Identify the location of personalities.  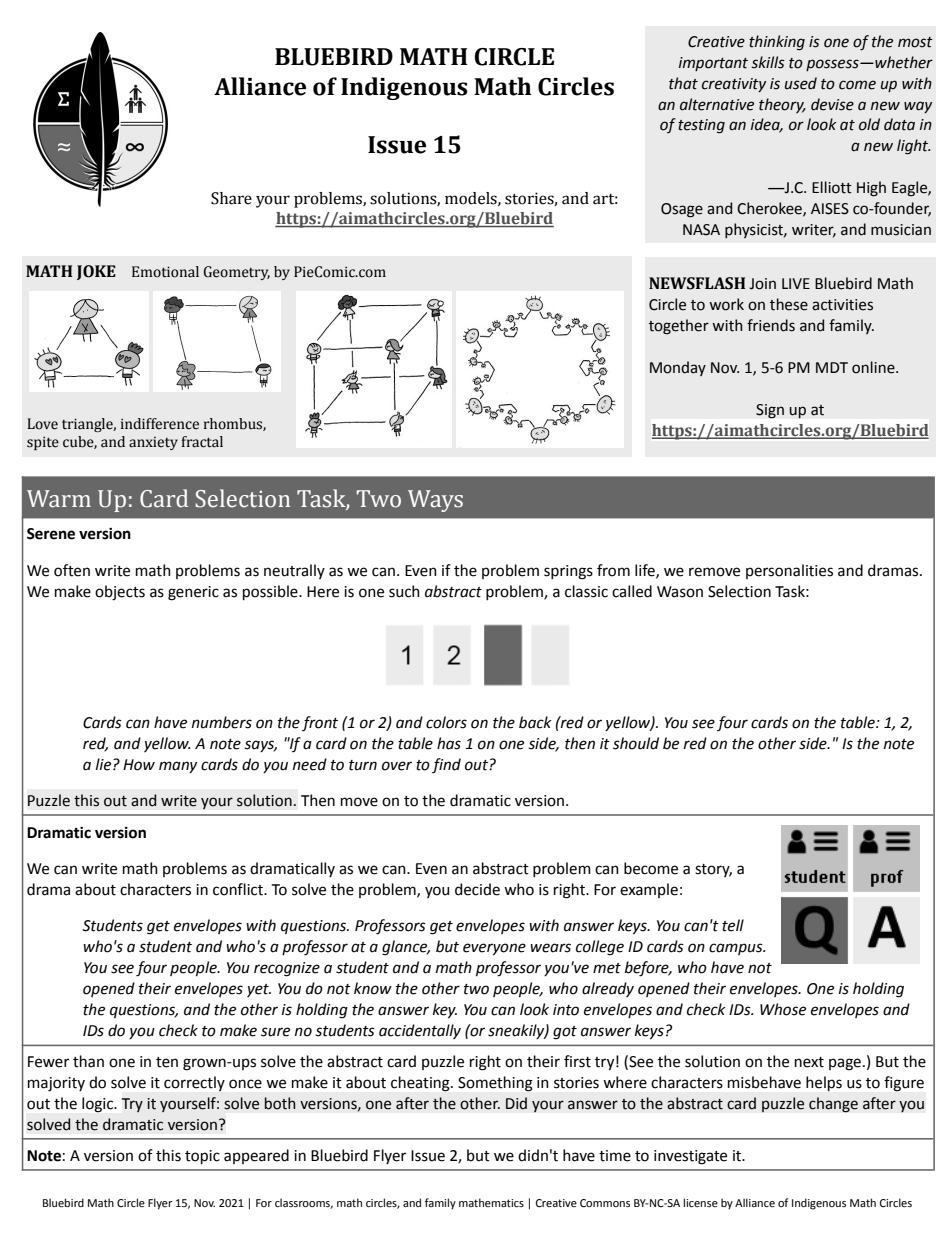
(789, 571).
